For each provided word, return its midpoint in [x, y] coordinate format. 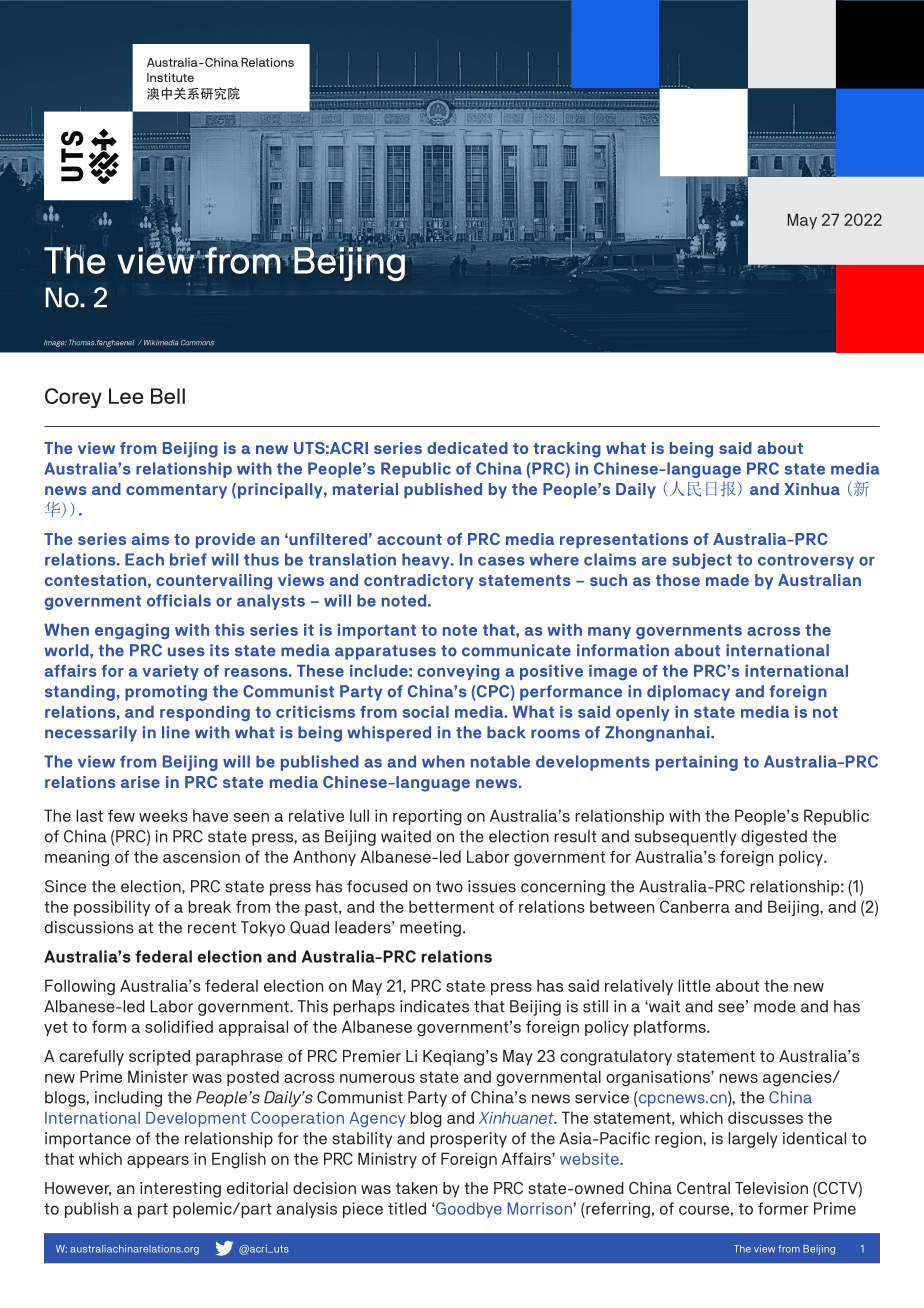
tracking [567, 450]
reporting [427, 817]
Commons [197, 343]
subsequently [686, 838]
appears [158, 1162]
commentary [176, 491]
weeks [163, 815]
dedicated [467, 448]
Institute [170, 77]
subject [702, 561]
